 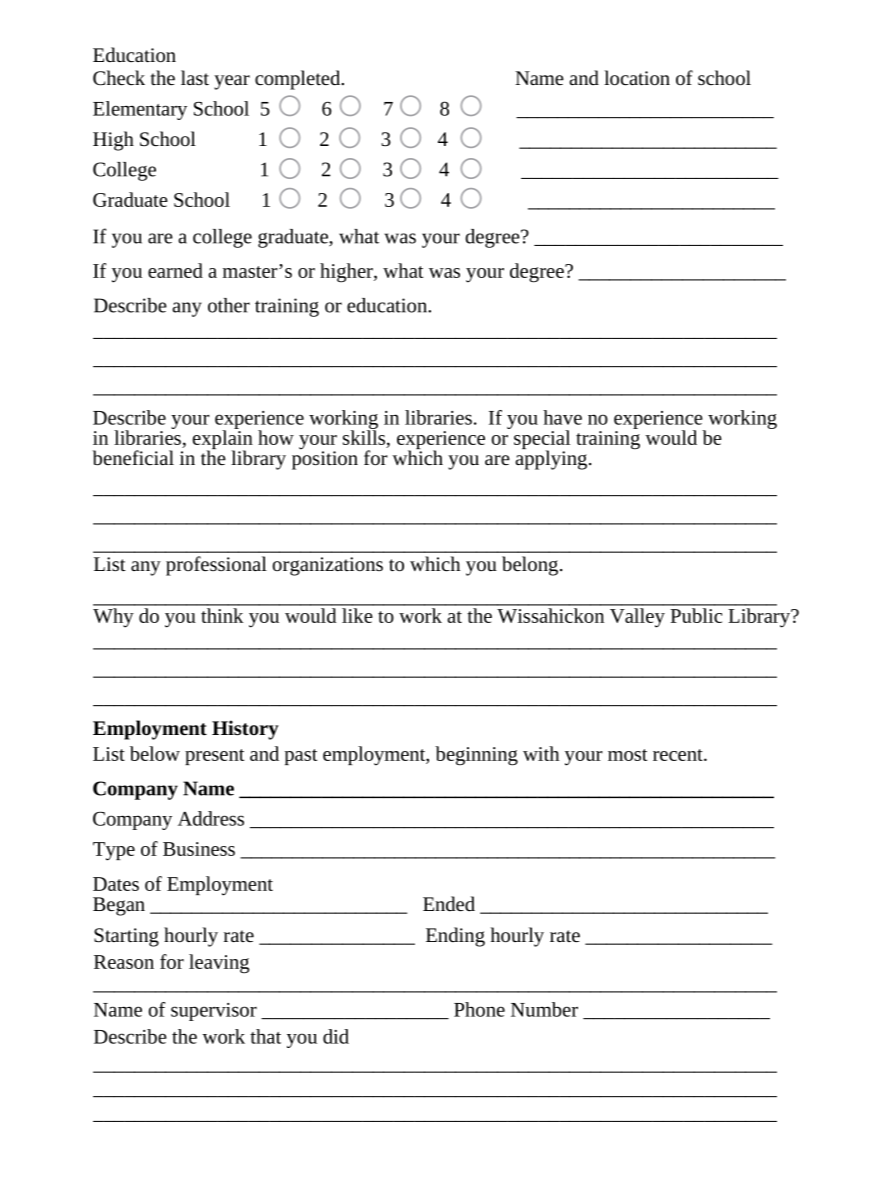 What do you see at coordinates (195, 77) in the screenshot?
I see `last` at bounding box center [195, 77].
